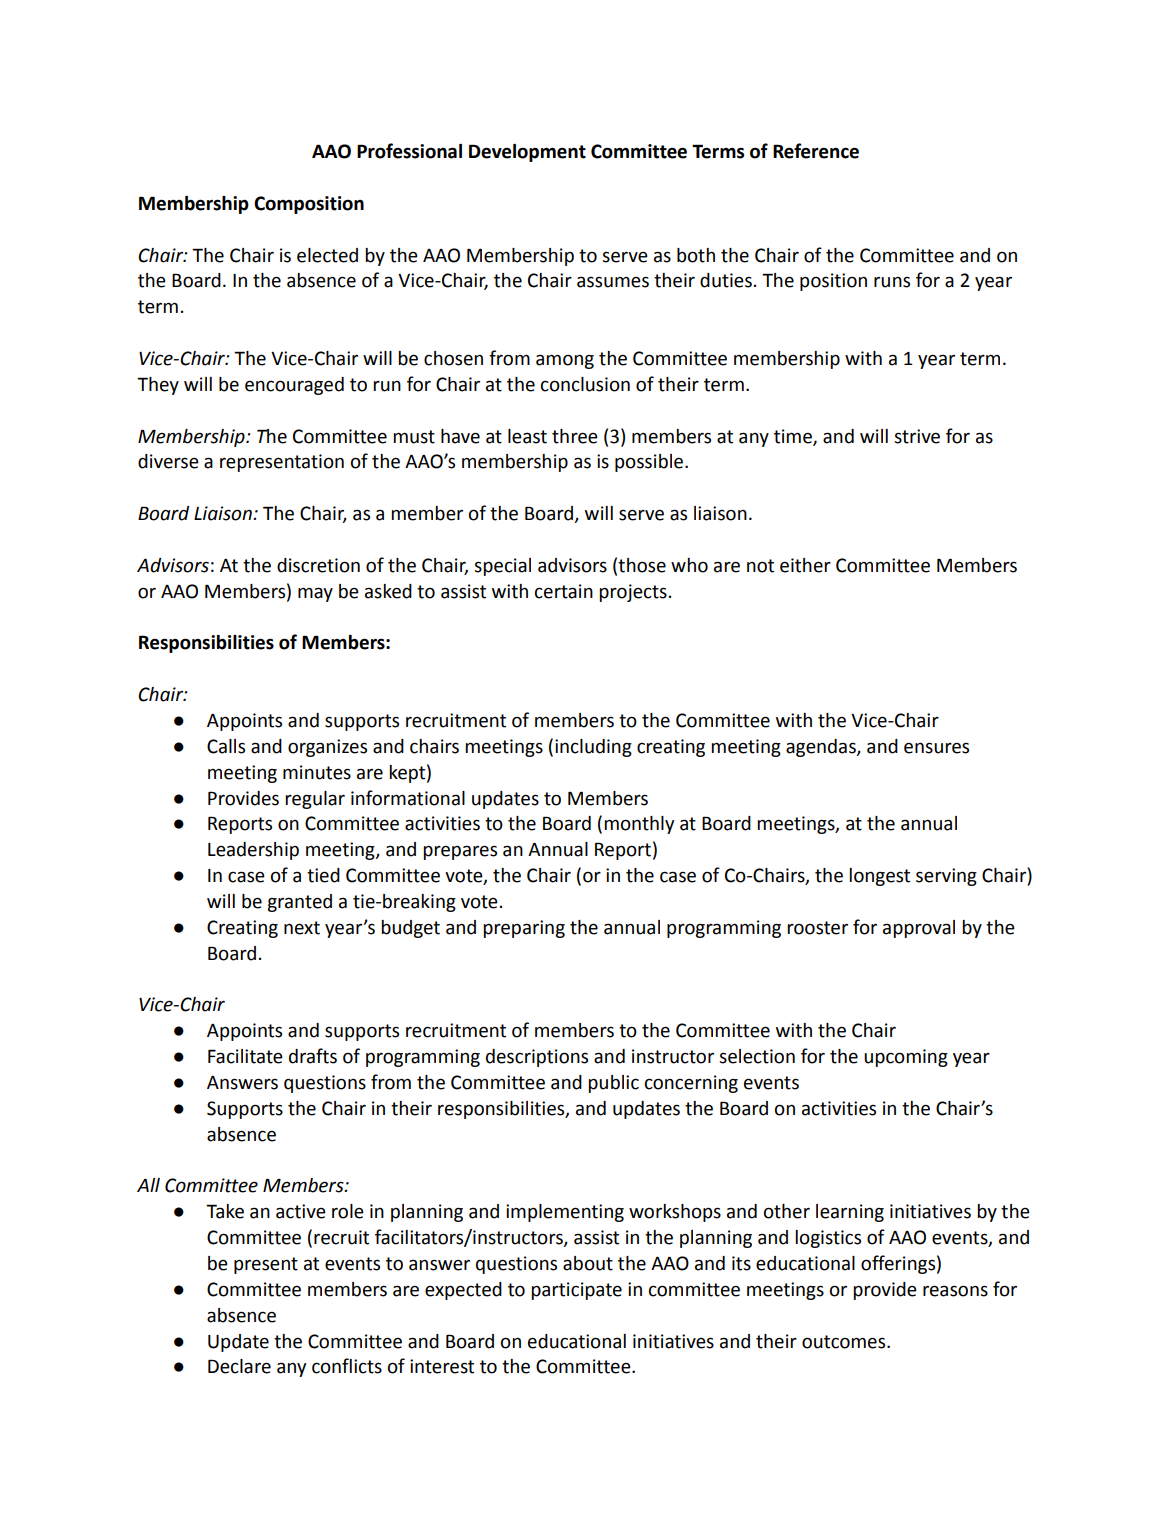 The height and width of the page is (1517, 1172). Describe the element at coordinates (816, 151) in the page. I see `Reference` at that location.
